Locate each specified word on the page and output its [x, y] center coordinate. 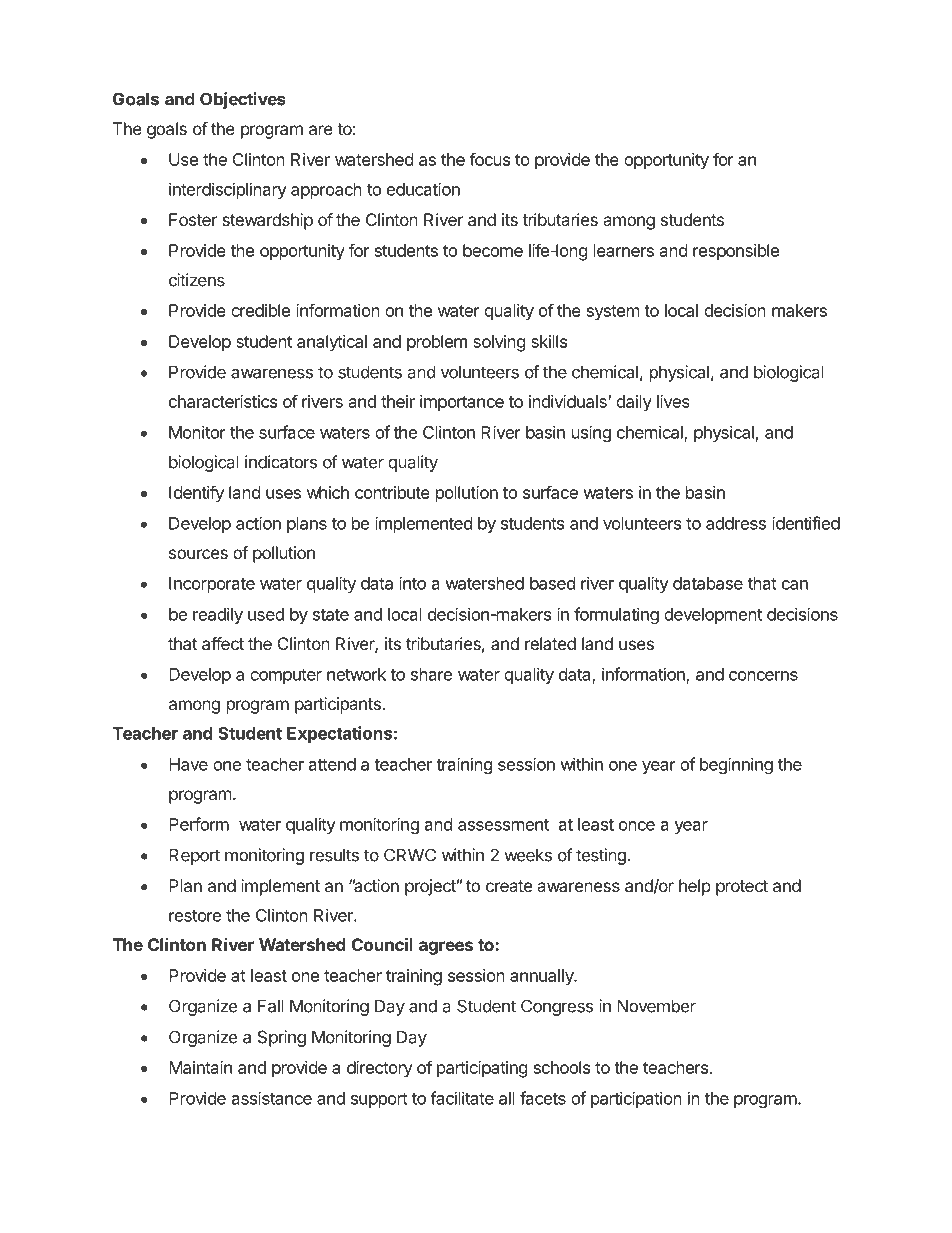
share [431, 674]
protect [742, 888]
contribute [392, 492]
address [736, 523]
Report [194, 856]
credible [260, 310]
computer [286, 676]
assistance [272, 1098]
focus [489, 159]
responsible [736, 252]
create [509, 886]
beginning [736, 765]
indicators [281, 462]
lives [673, 401]
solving [499, 343]
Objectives [242, 100]
